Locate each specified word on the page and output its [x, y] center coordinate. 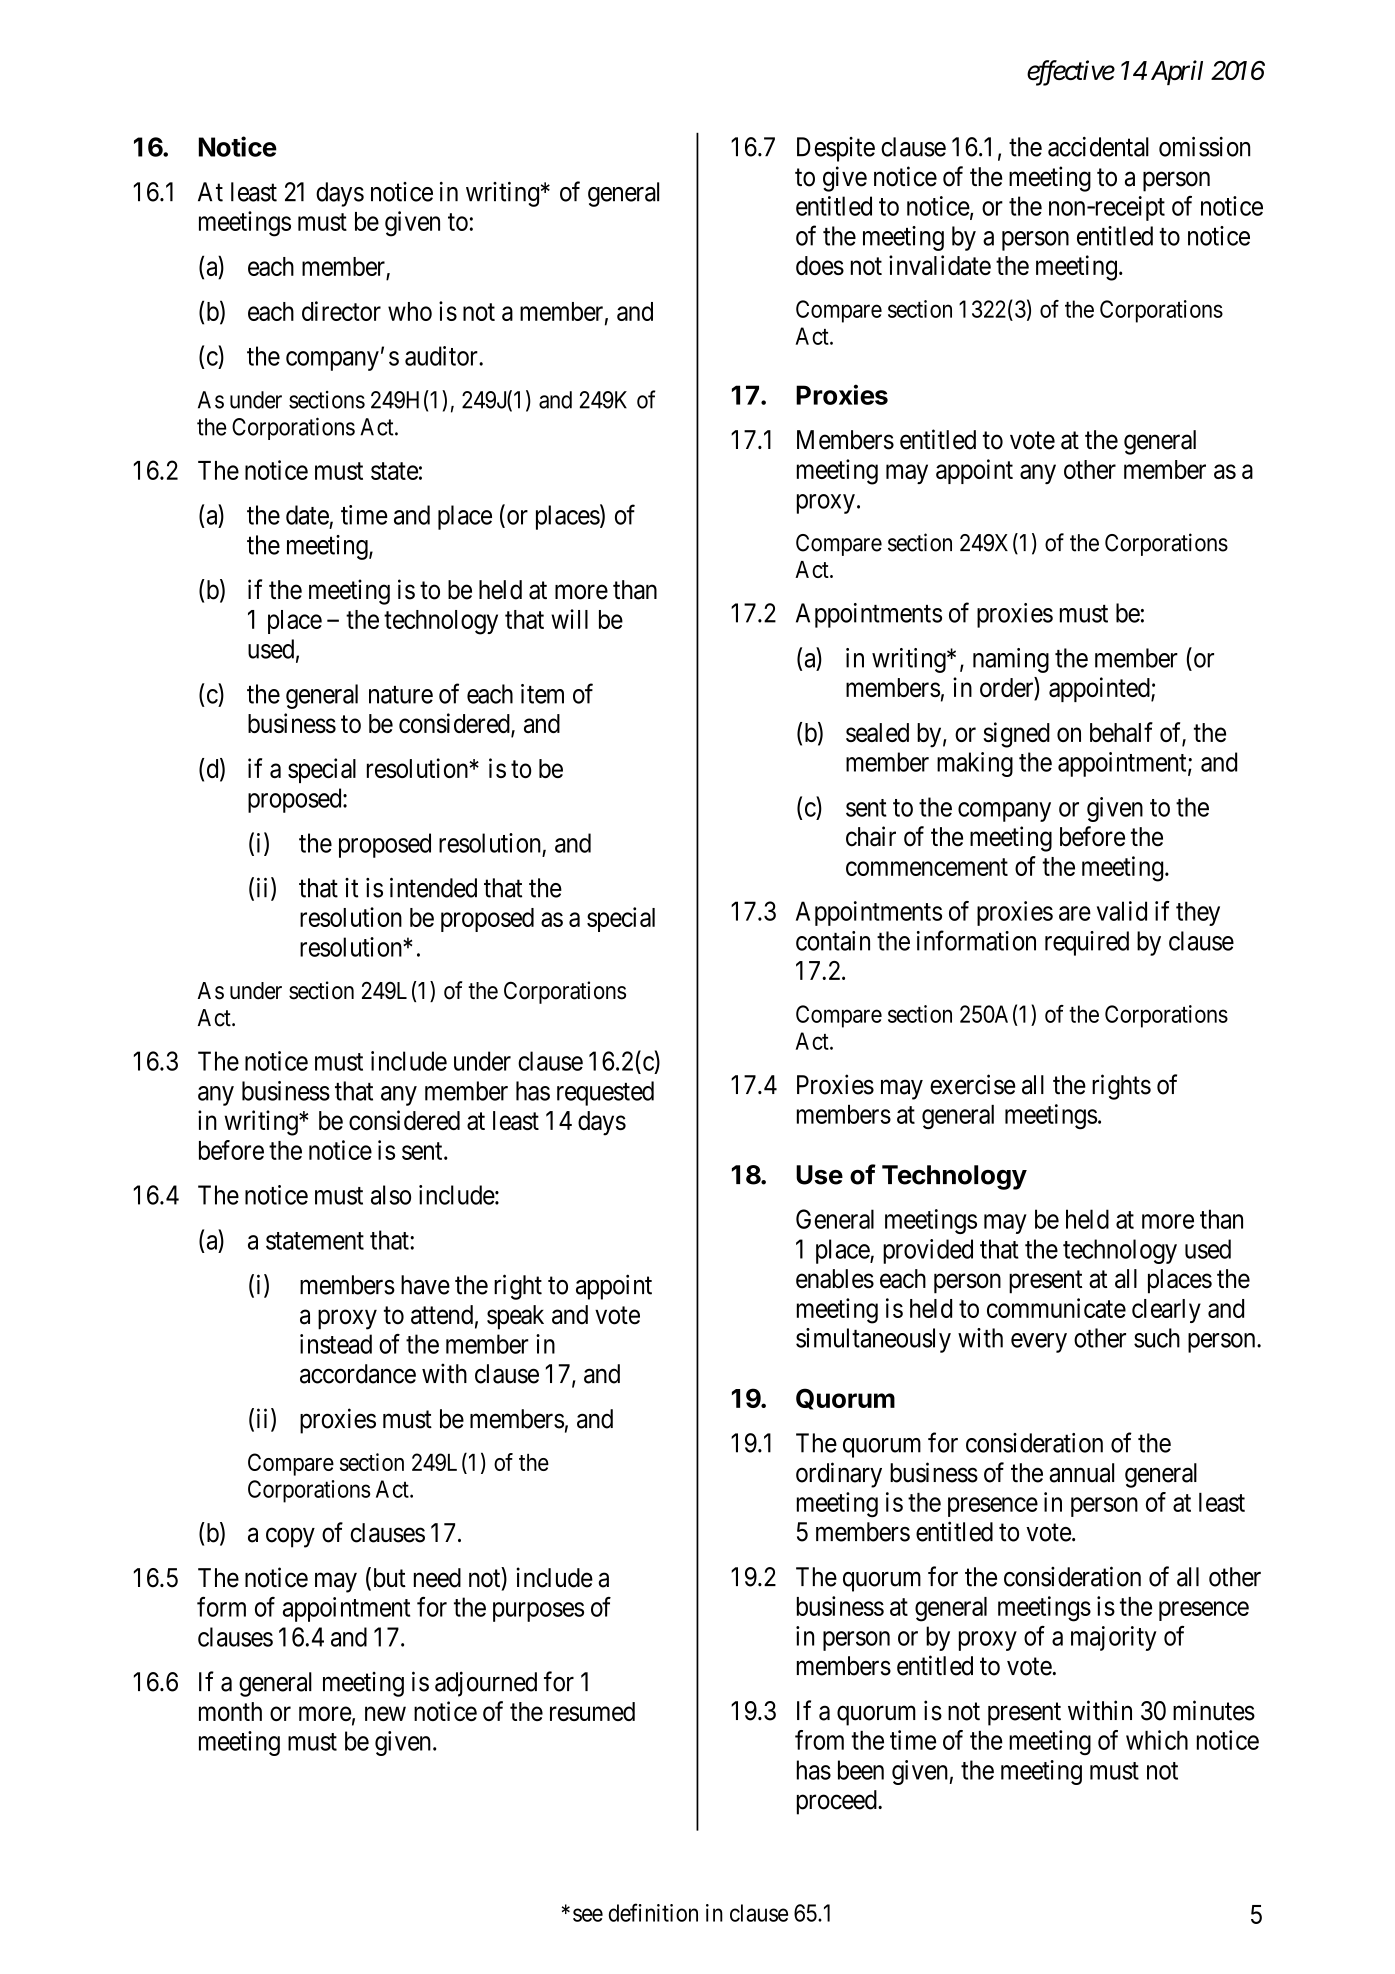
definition [653, 1912]
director [341, 311]
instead [336, 1344]
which [1157, 1740]
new [385, 1714]
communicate [1056, 1308]
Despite [836, 149]
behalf [1121, 732]
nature [401, 695]
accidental [1098, 147]
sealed [877, 732]
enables [835, 1279]
